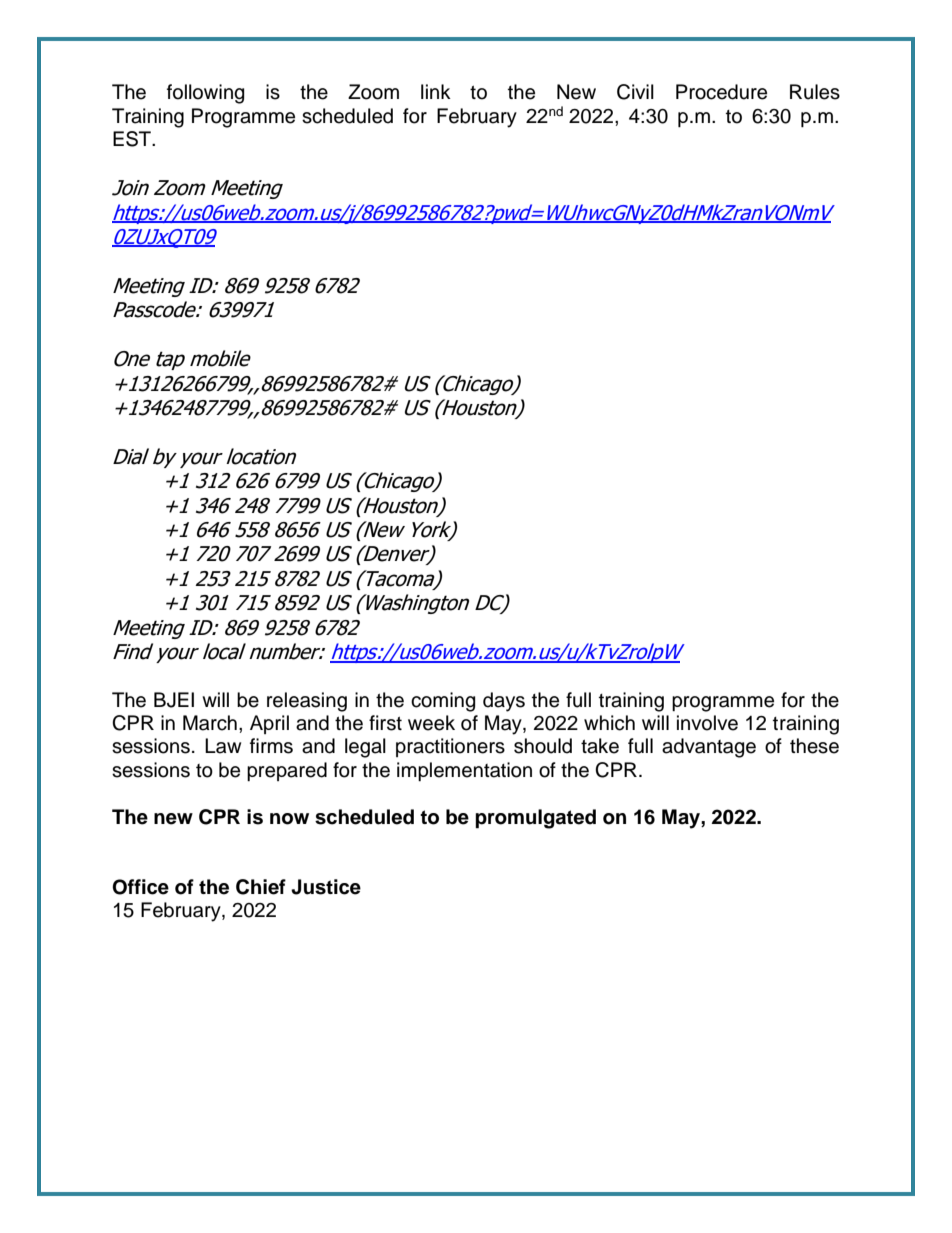 The height and width of the page is (1233, 952). What do you see at coordinates (535, 819) in the page?
I see `promulgated` at bounding box center [535, 819].
